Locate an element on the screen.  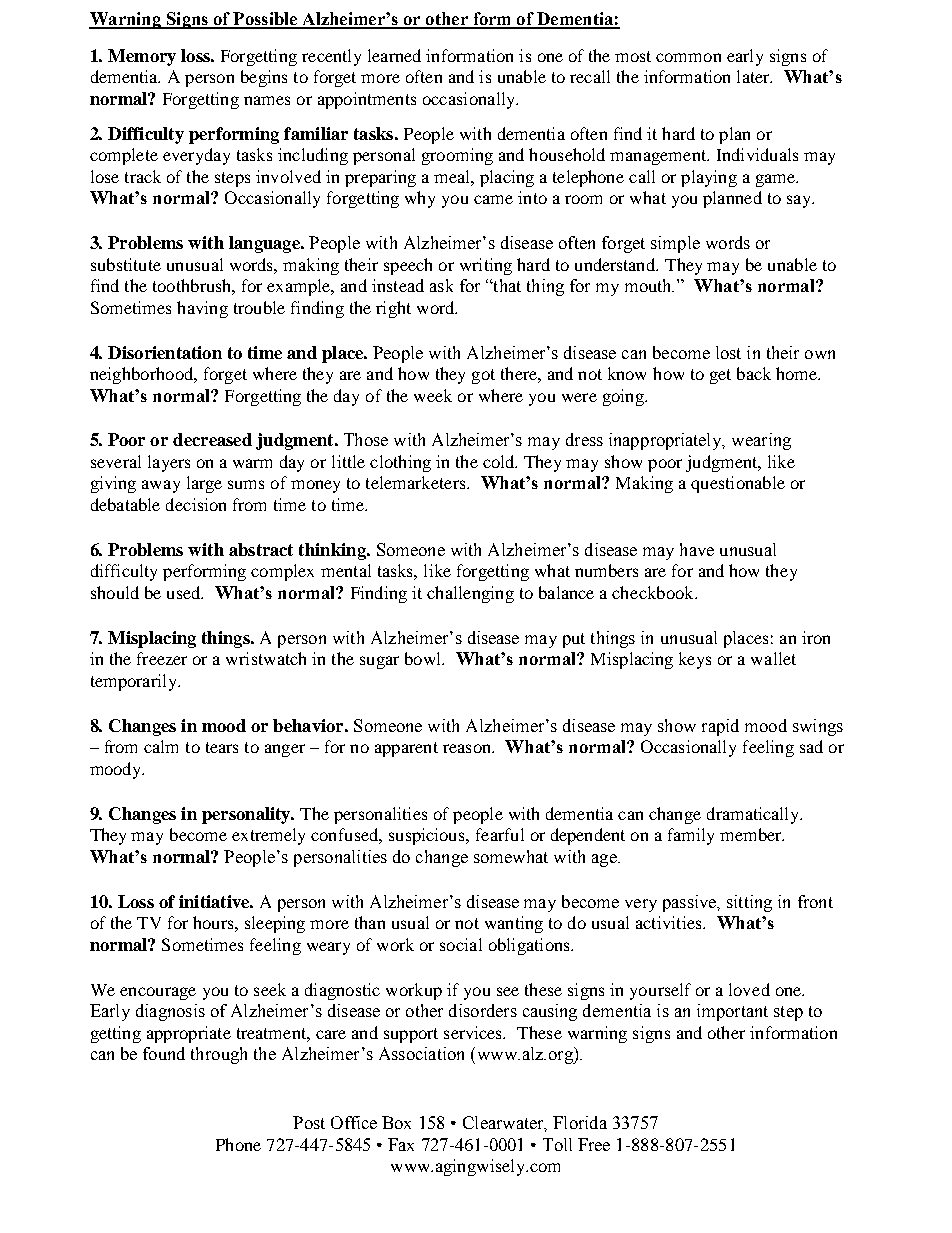
later is located at coordinates (754, 76).
